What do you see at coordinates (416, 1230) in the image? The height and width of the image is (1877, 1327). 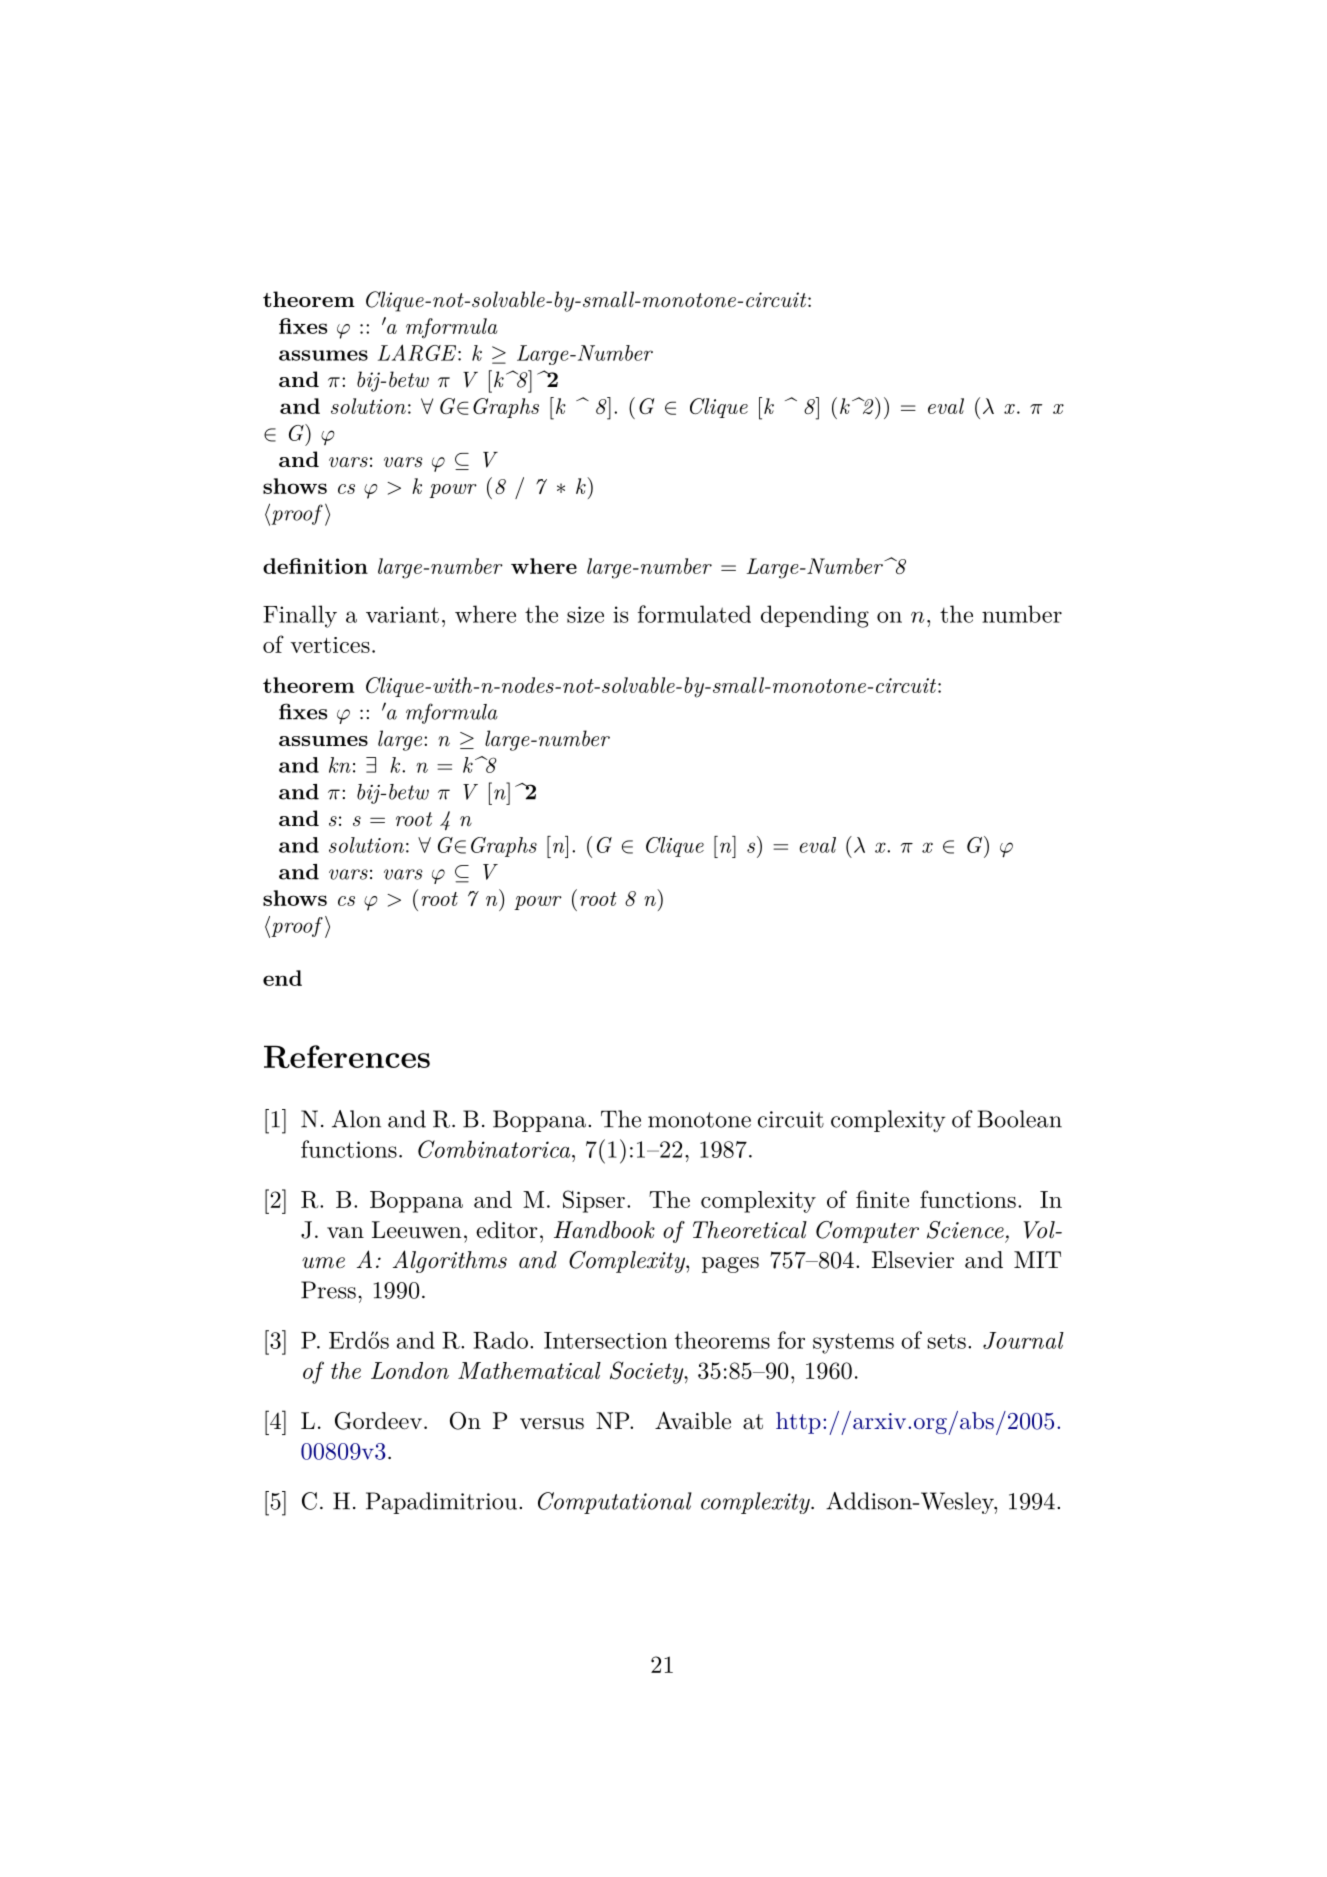 I see `Leeuwen` at bounding box center [416, 1230].
